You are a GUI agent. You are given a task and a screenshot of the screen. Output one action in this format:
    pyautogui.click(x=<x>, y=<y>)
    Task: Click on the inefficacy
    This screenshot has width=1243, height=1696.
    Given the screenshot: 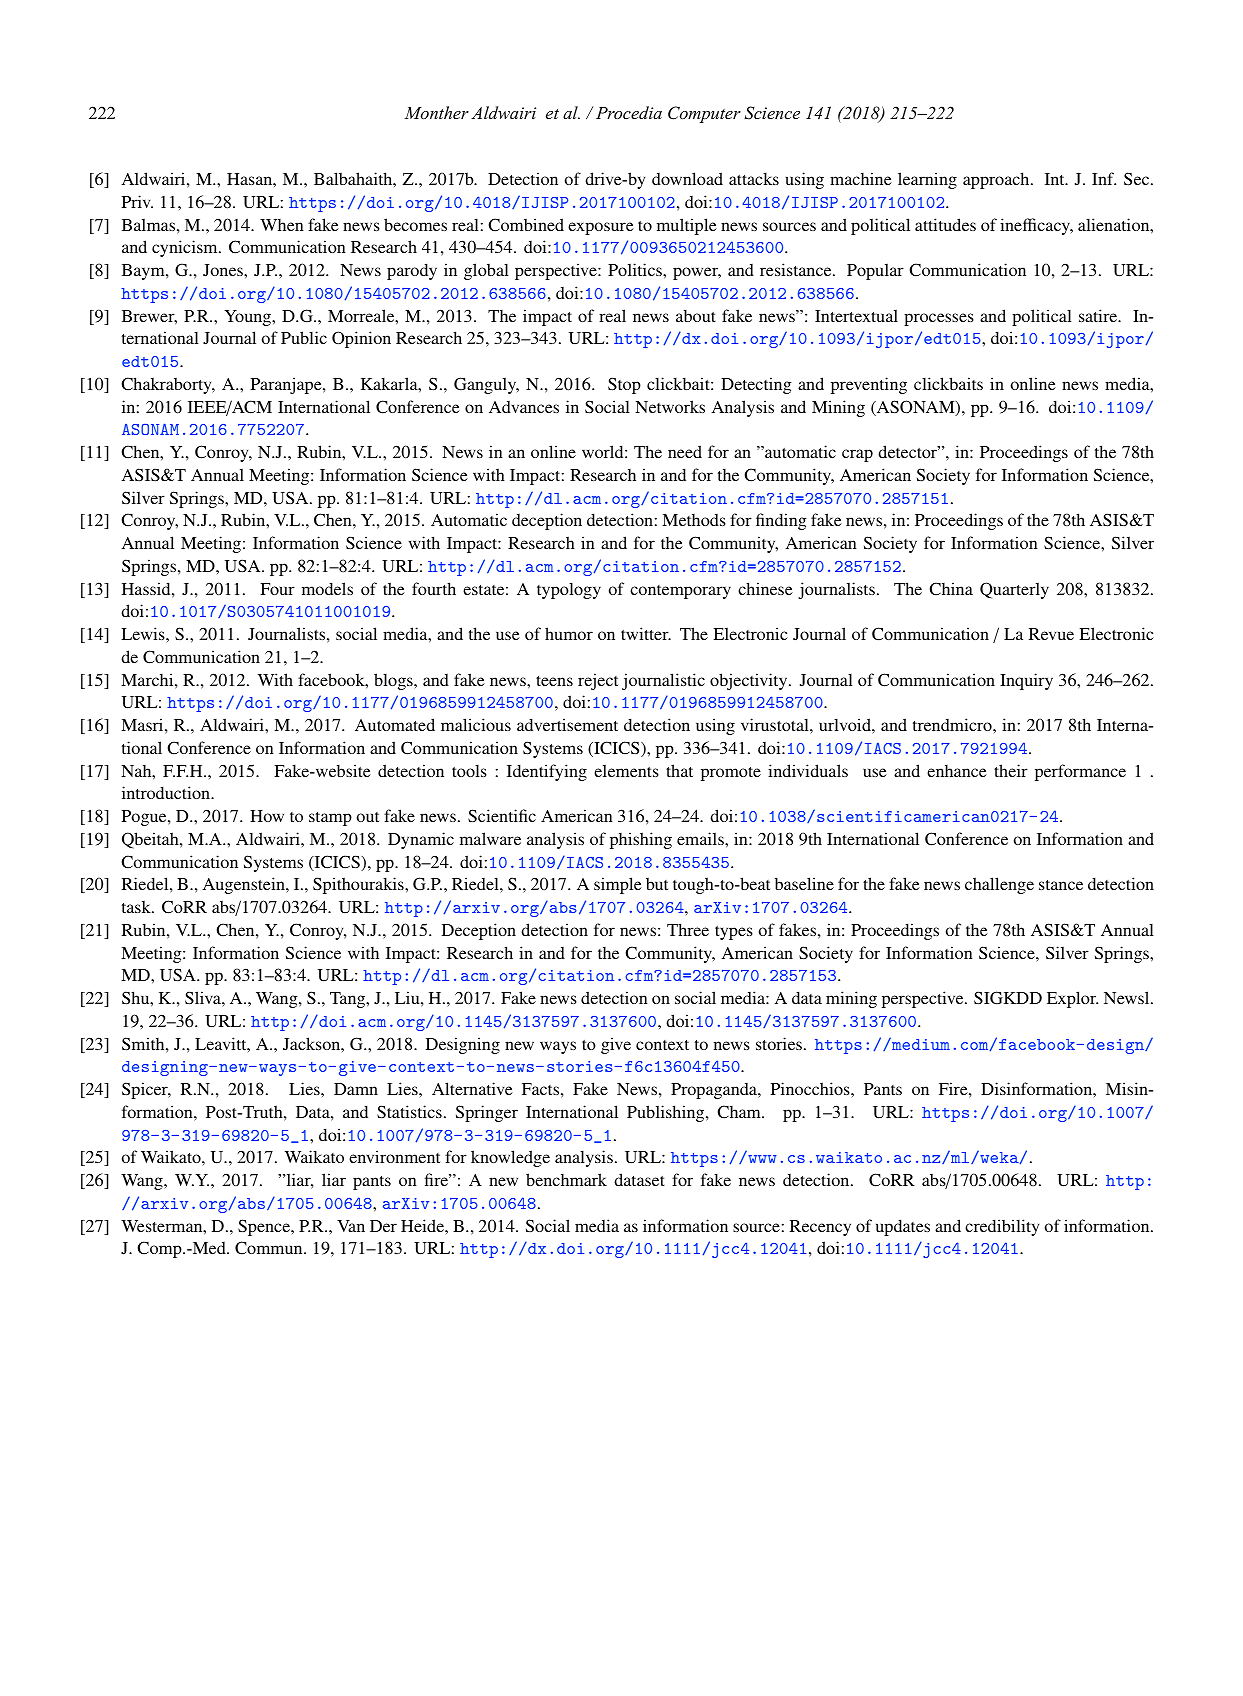 What is the action you would take?
    pyautogui.click(x=1036, y=226)
